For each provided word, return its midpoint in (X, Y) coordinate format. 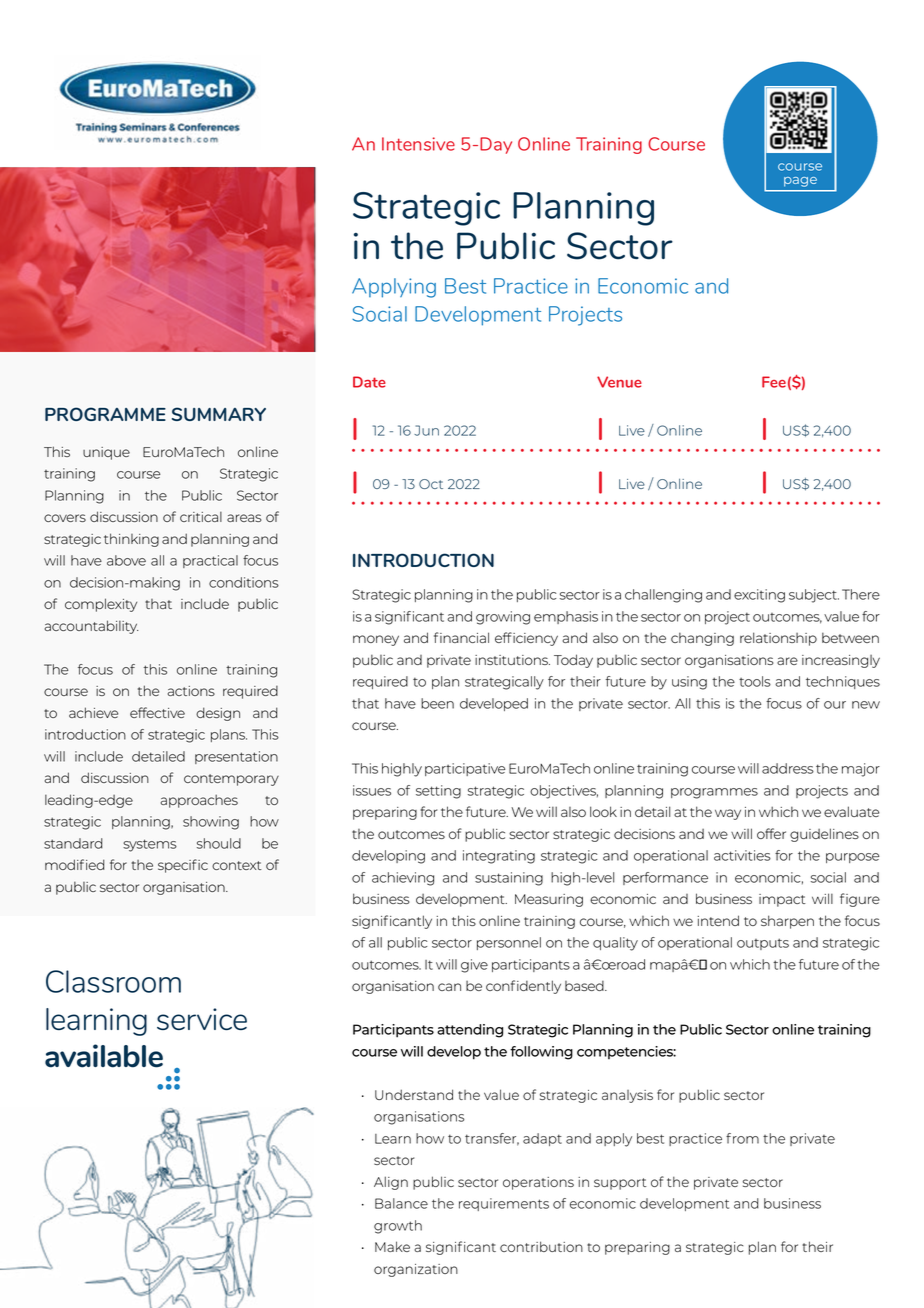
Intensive (418, 144)
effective (157, 712)
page (800, 182)
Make (392, 1246)
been (437, 703)
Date (369, 382)
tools (755, 681)
